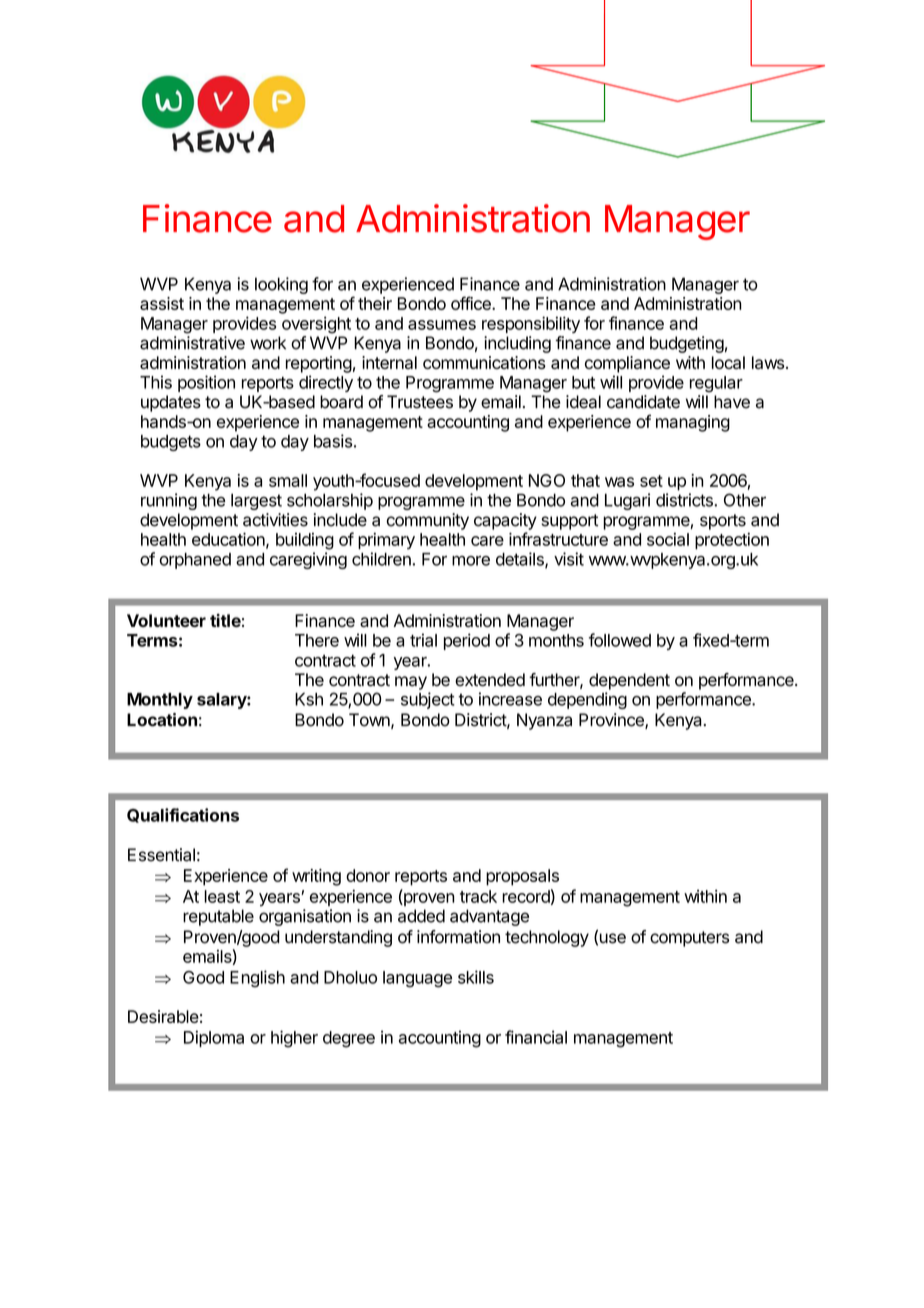 This screenshot has width=924, height=1308. What do you see at coordinates (689, 939) in the screenshot?
I see `computers` at bounding box center [689, 939].
